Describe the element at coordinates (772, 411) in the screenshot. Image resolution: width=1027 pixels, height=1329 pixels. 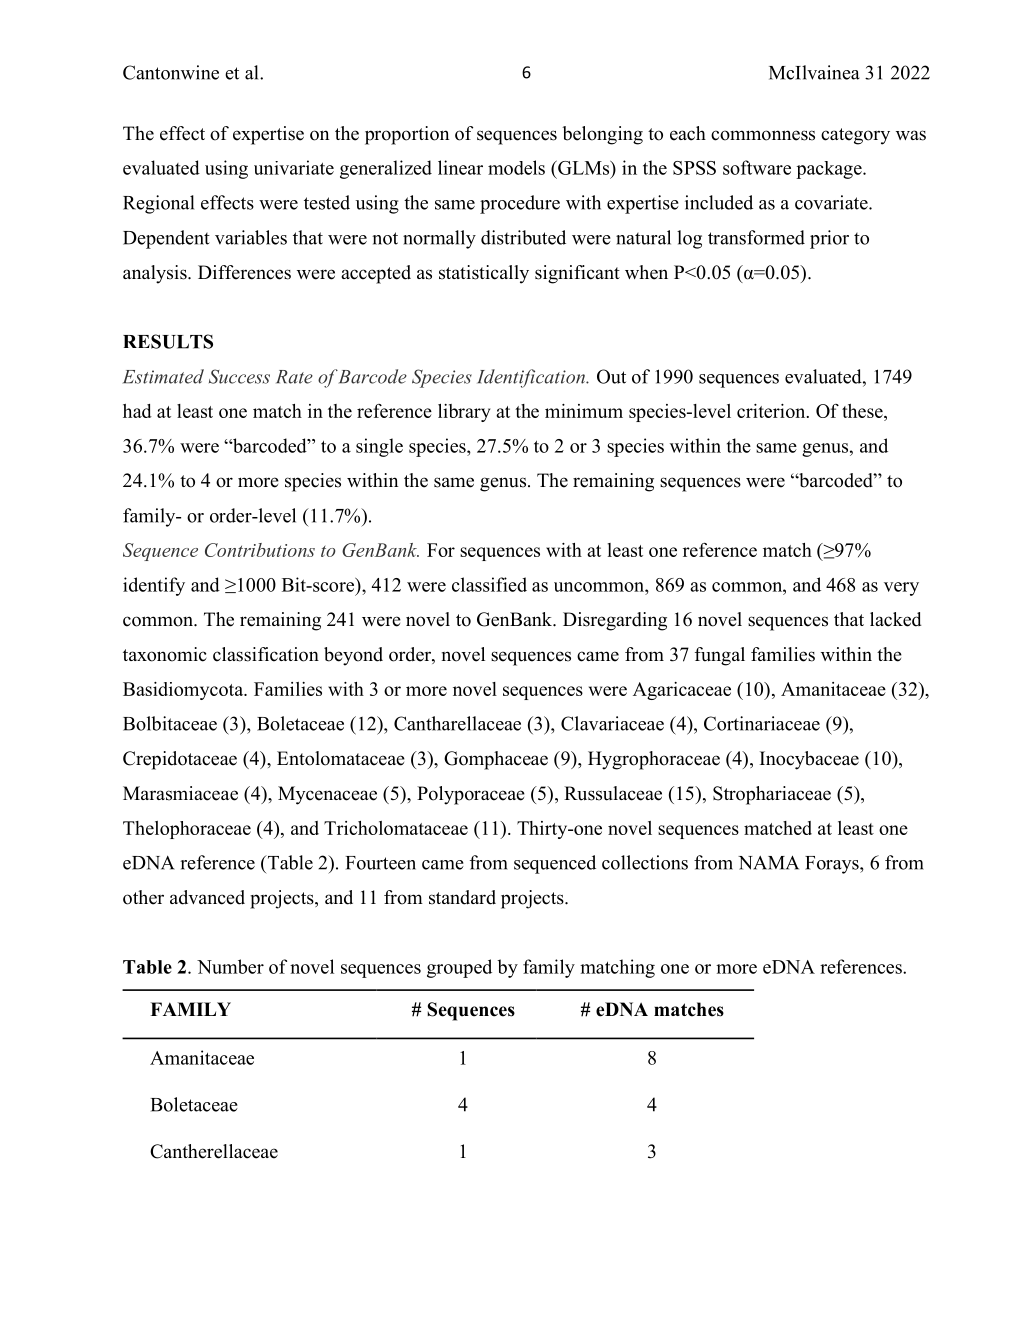
I see `criterion` at that location.
